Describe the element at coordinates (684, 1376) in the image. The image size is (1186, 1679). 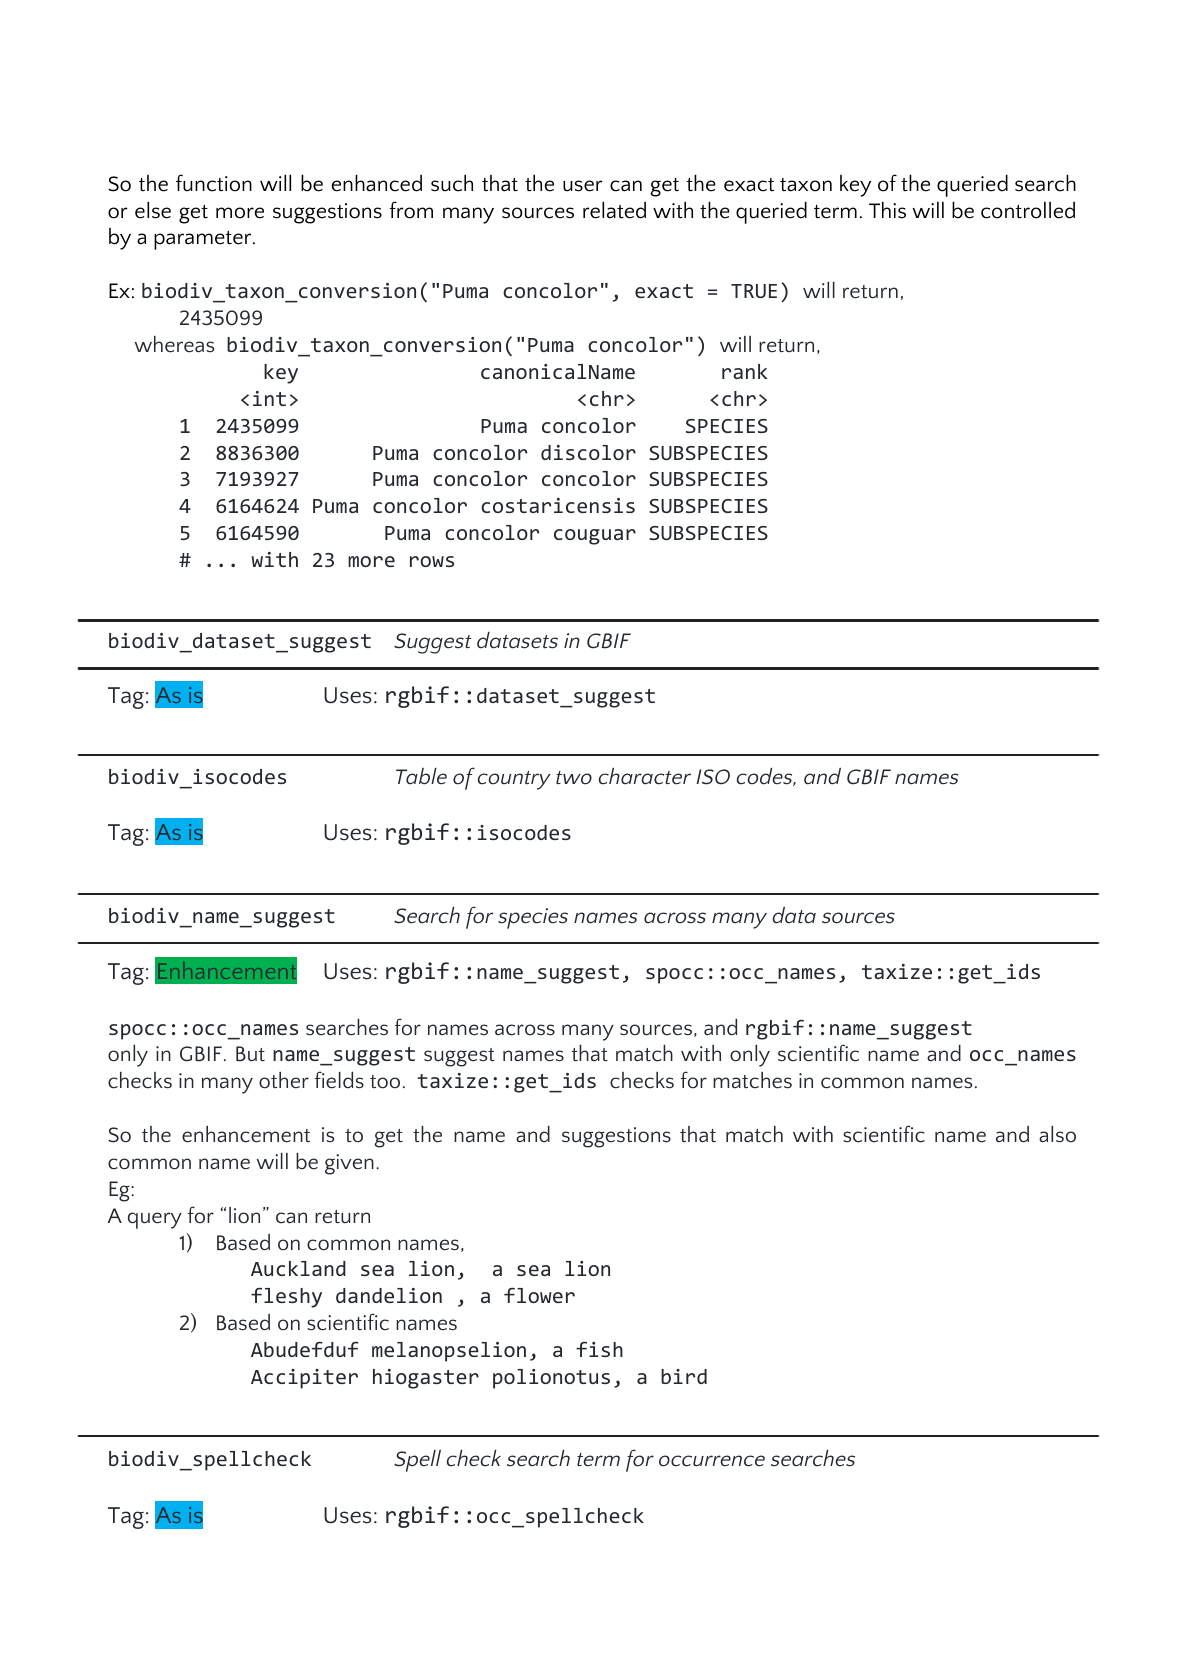
I see `bird` at that location.
